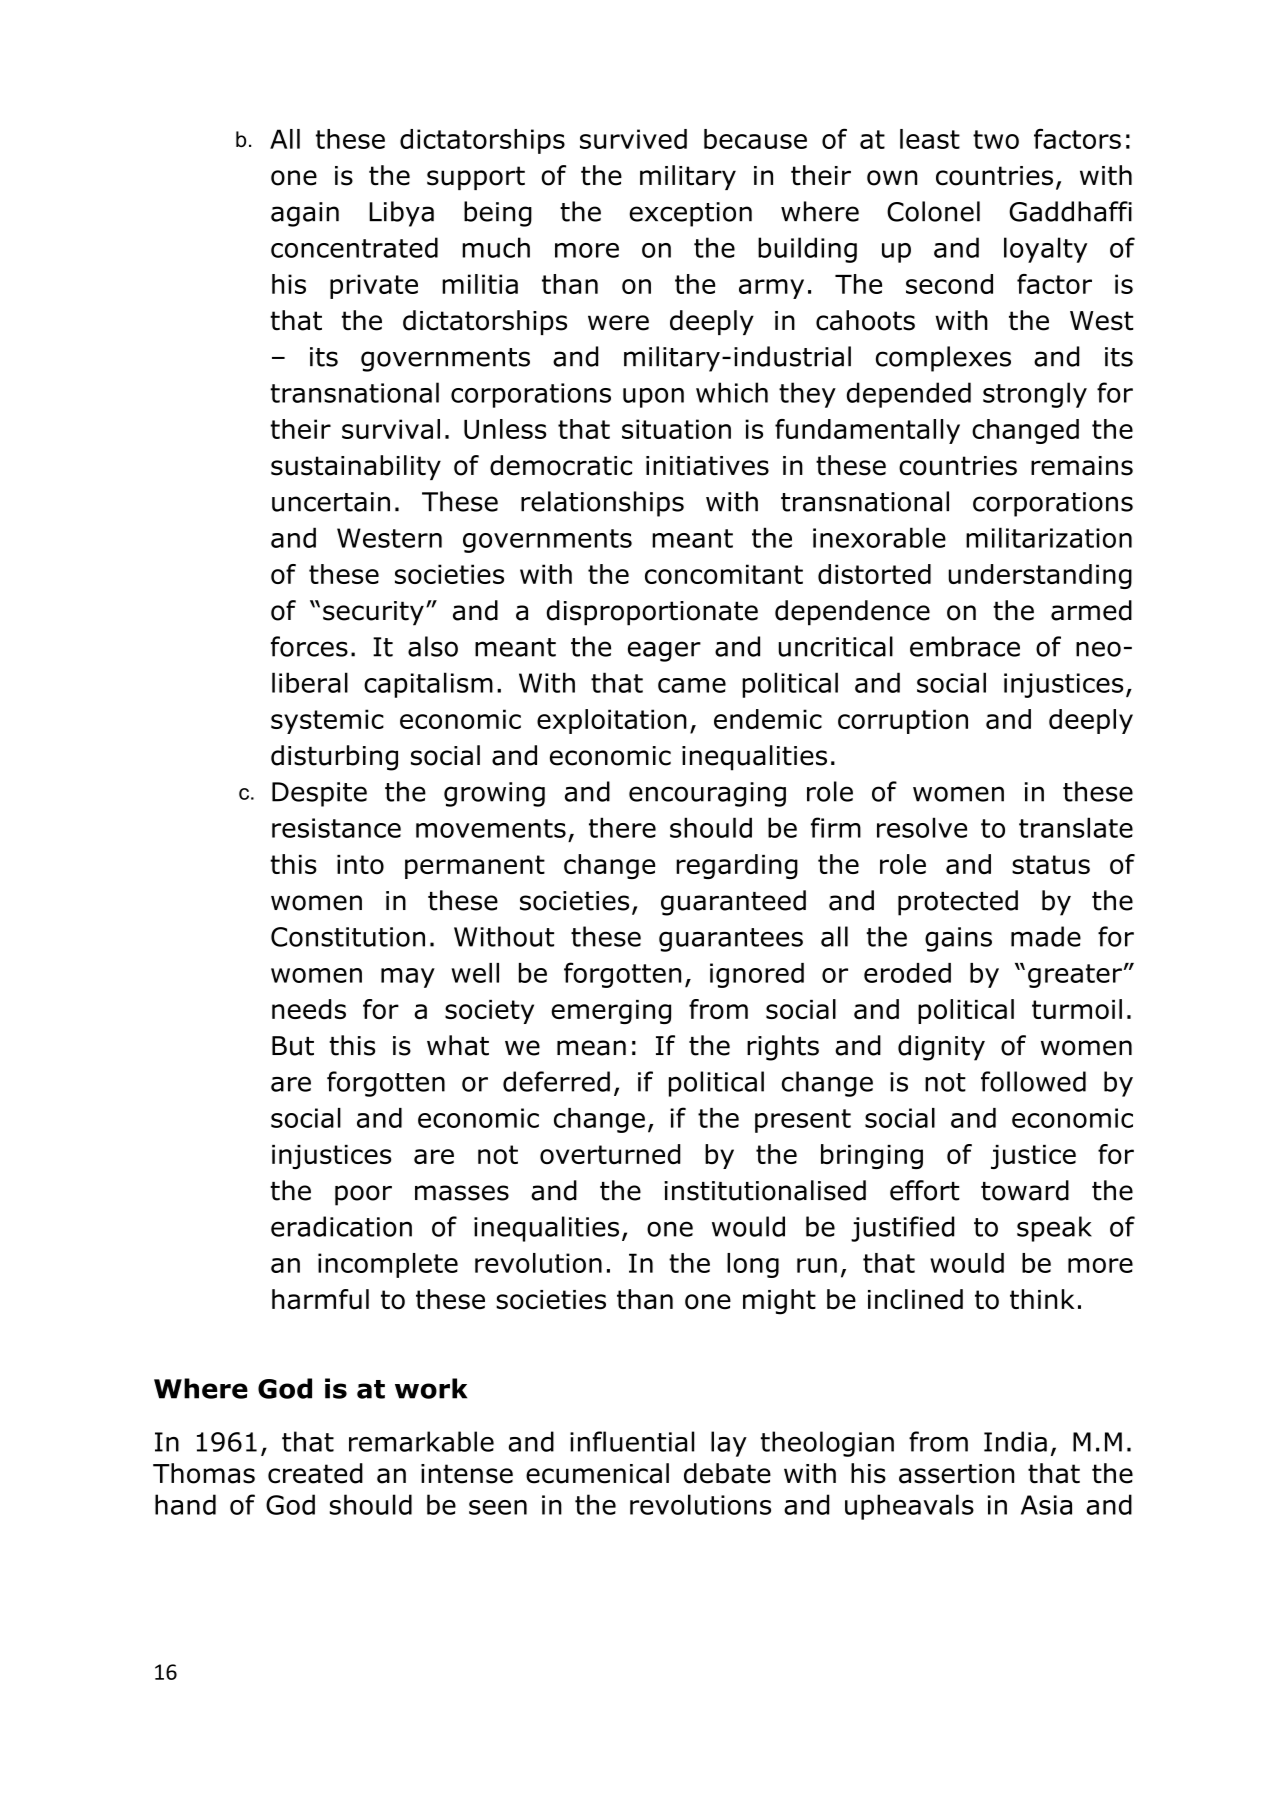 This screenshot has height=1820, width=1287. What do you see at coordinates (676, 429) in the screenshot?
I see `situation` at bounding box center [676, 429].
